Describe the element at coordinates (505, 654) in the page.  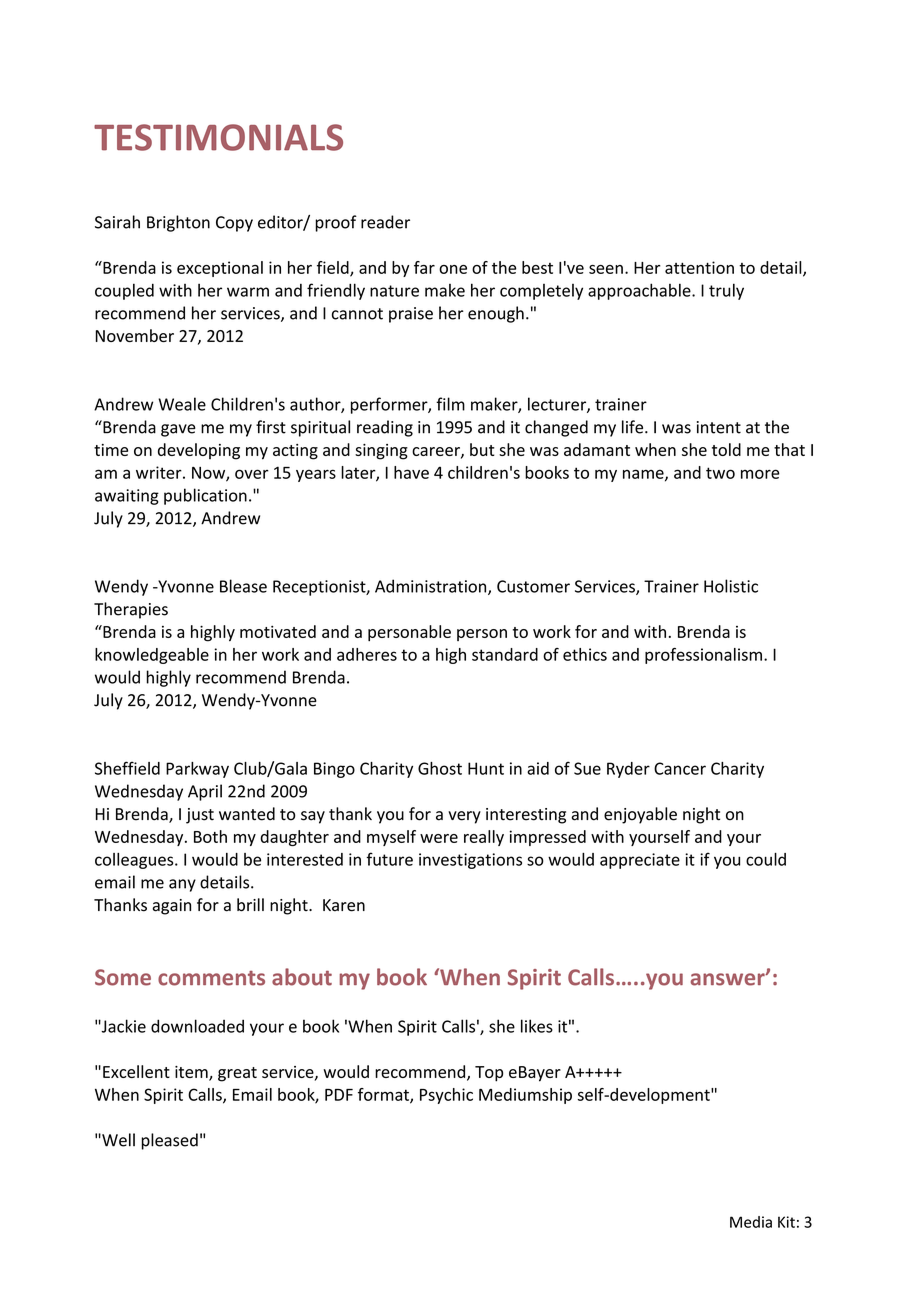
I see `standard` at that location.
